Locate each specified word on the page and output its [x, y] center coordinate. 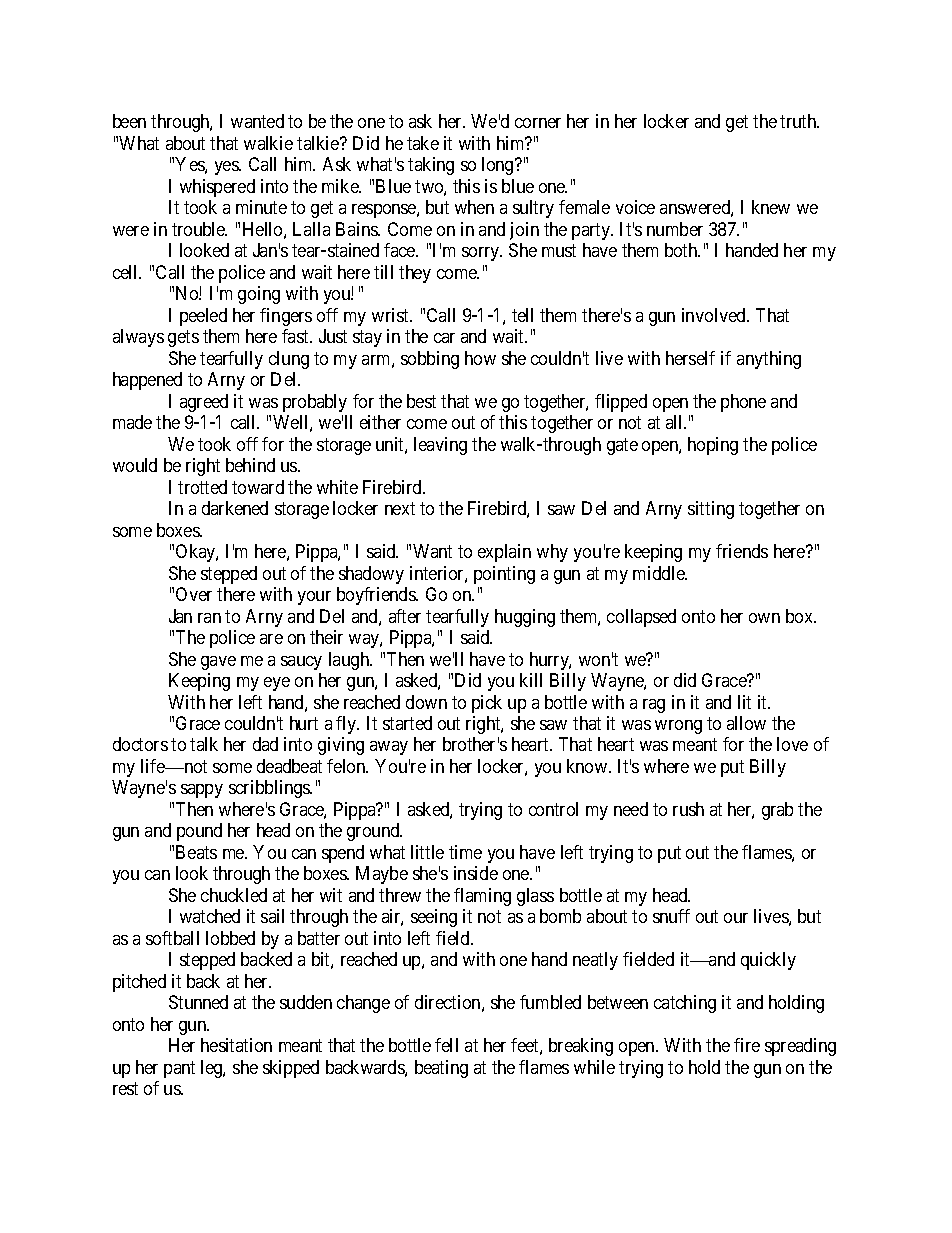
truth [799, 121]
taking [431, 166]
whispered [217, 188]
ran [209, 618]
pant [179, 1069]
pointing [504, 575]
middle [660, 573]
